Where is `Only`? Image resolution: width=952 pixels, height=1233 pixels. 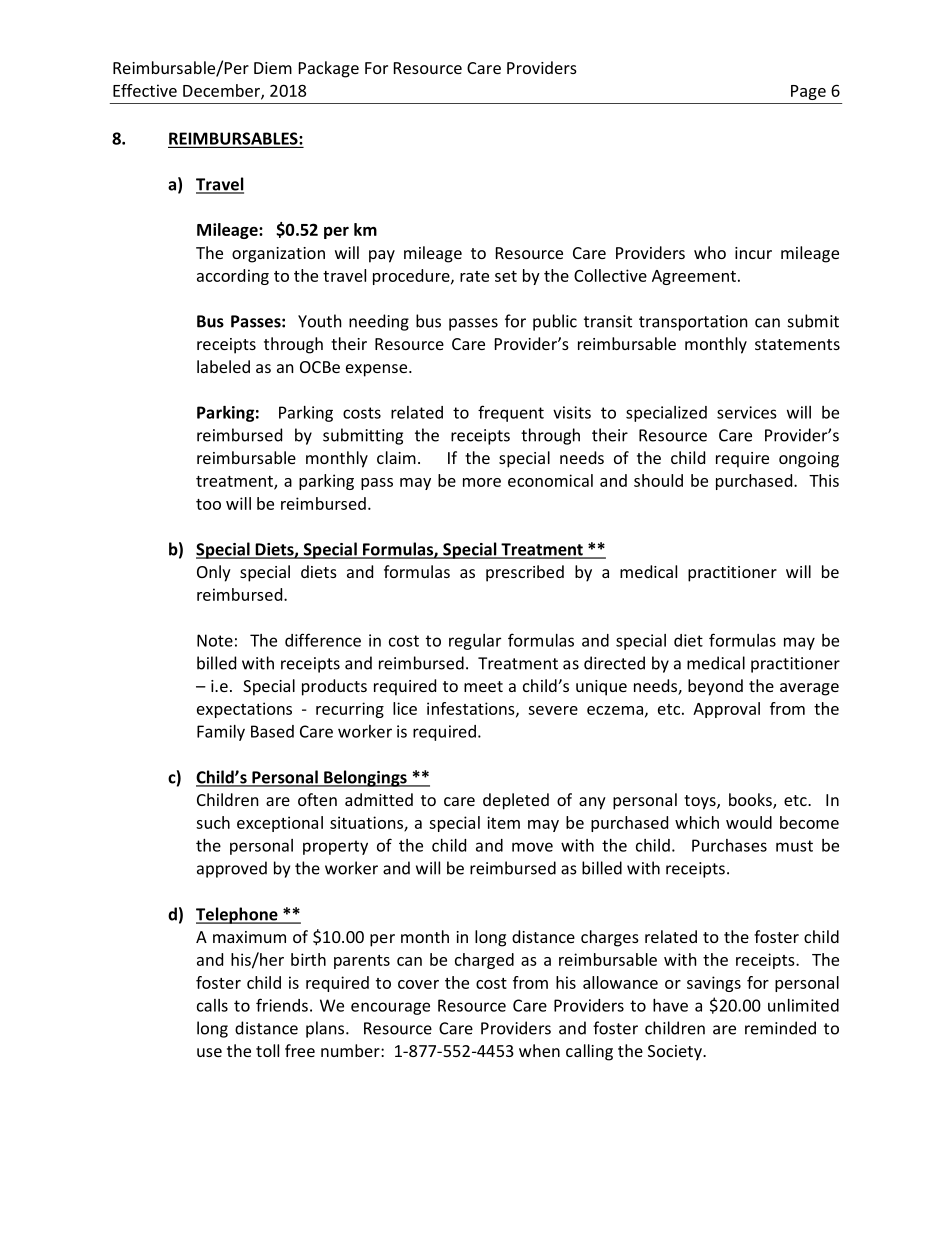 Only is located at coordinates (214, 573).
